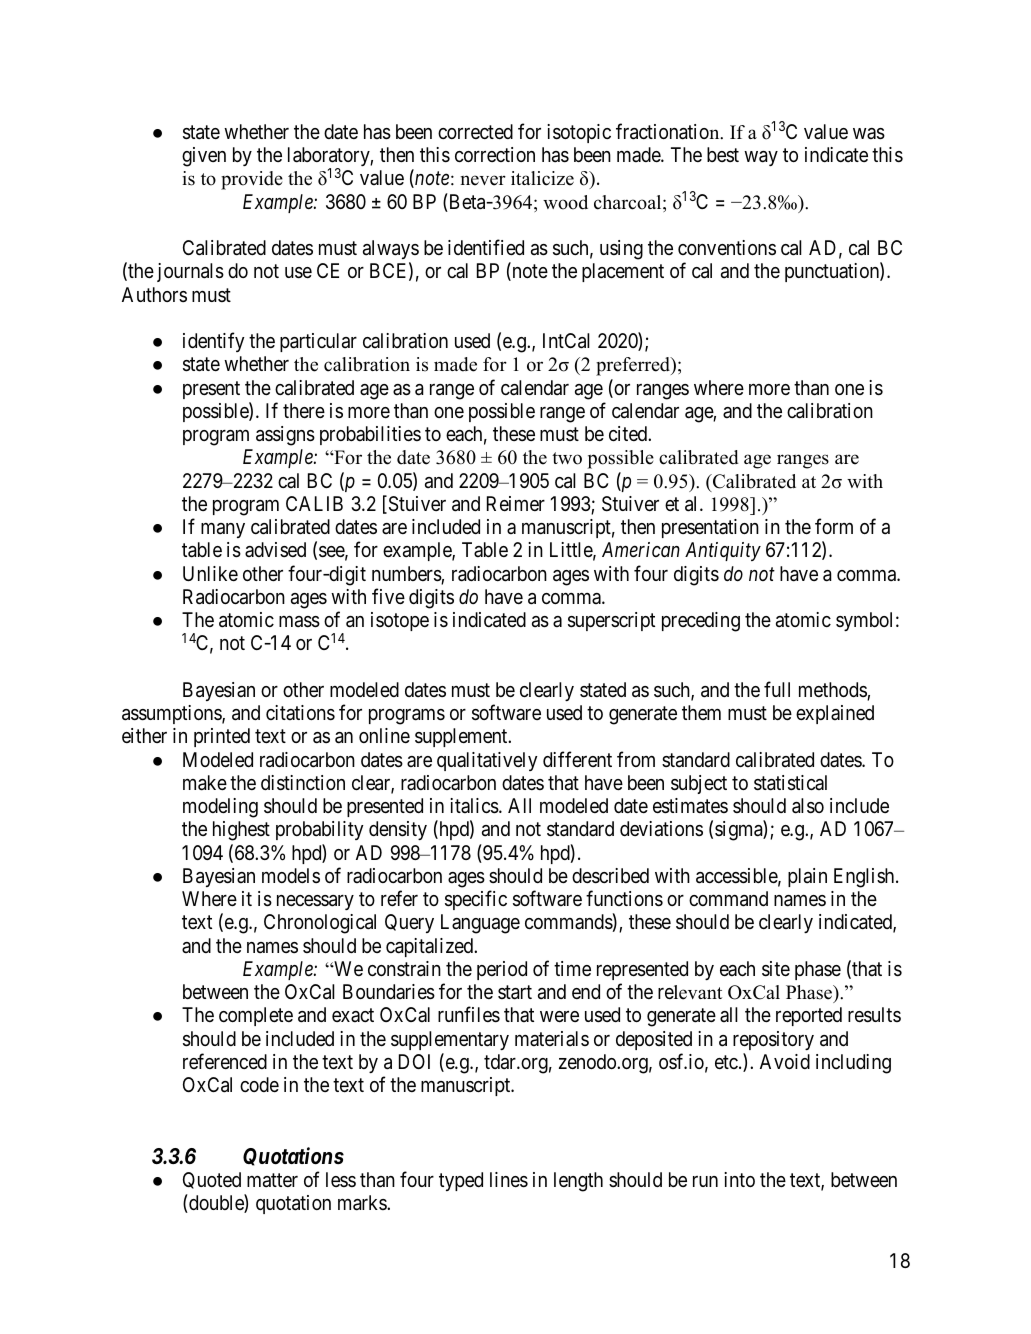 The image size is (1031, 1334). Describe the element at coordinates (723, 154) in the screenshot. I see `best` at that location.
